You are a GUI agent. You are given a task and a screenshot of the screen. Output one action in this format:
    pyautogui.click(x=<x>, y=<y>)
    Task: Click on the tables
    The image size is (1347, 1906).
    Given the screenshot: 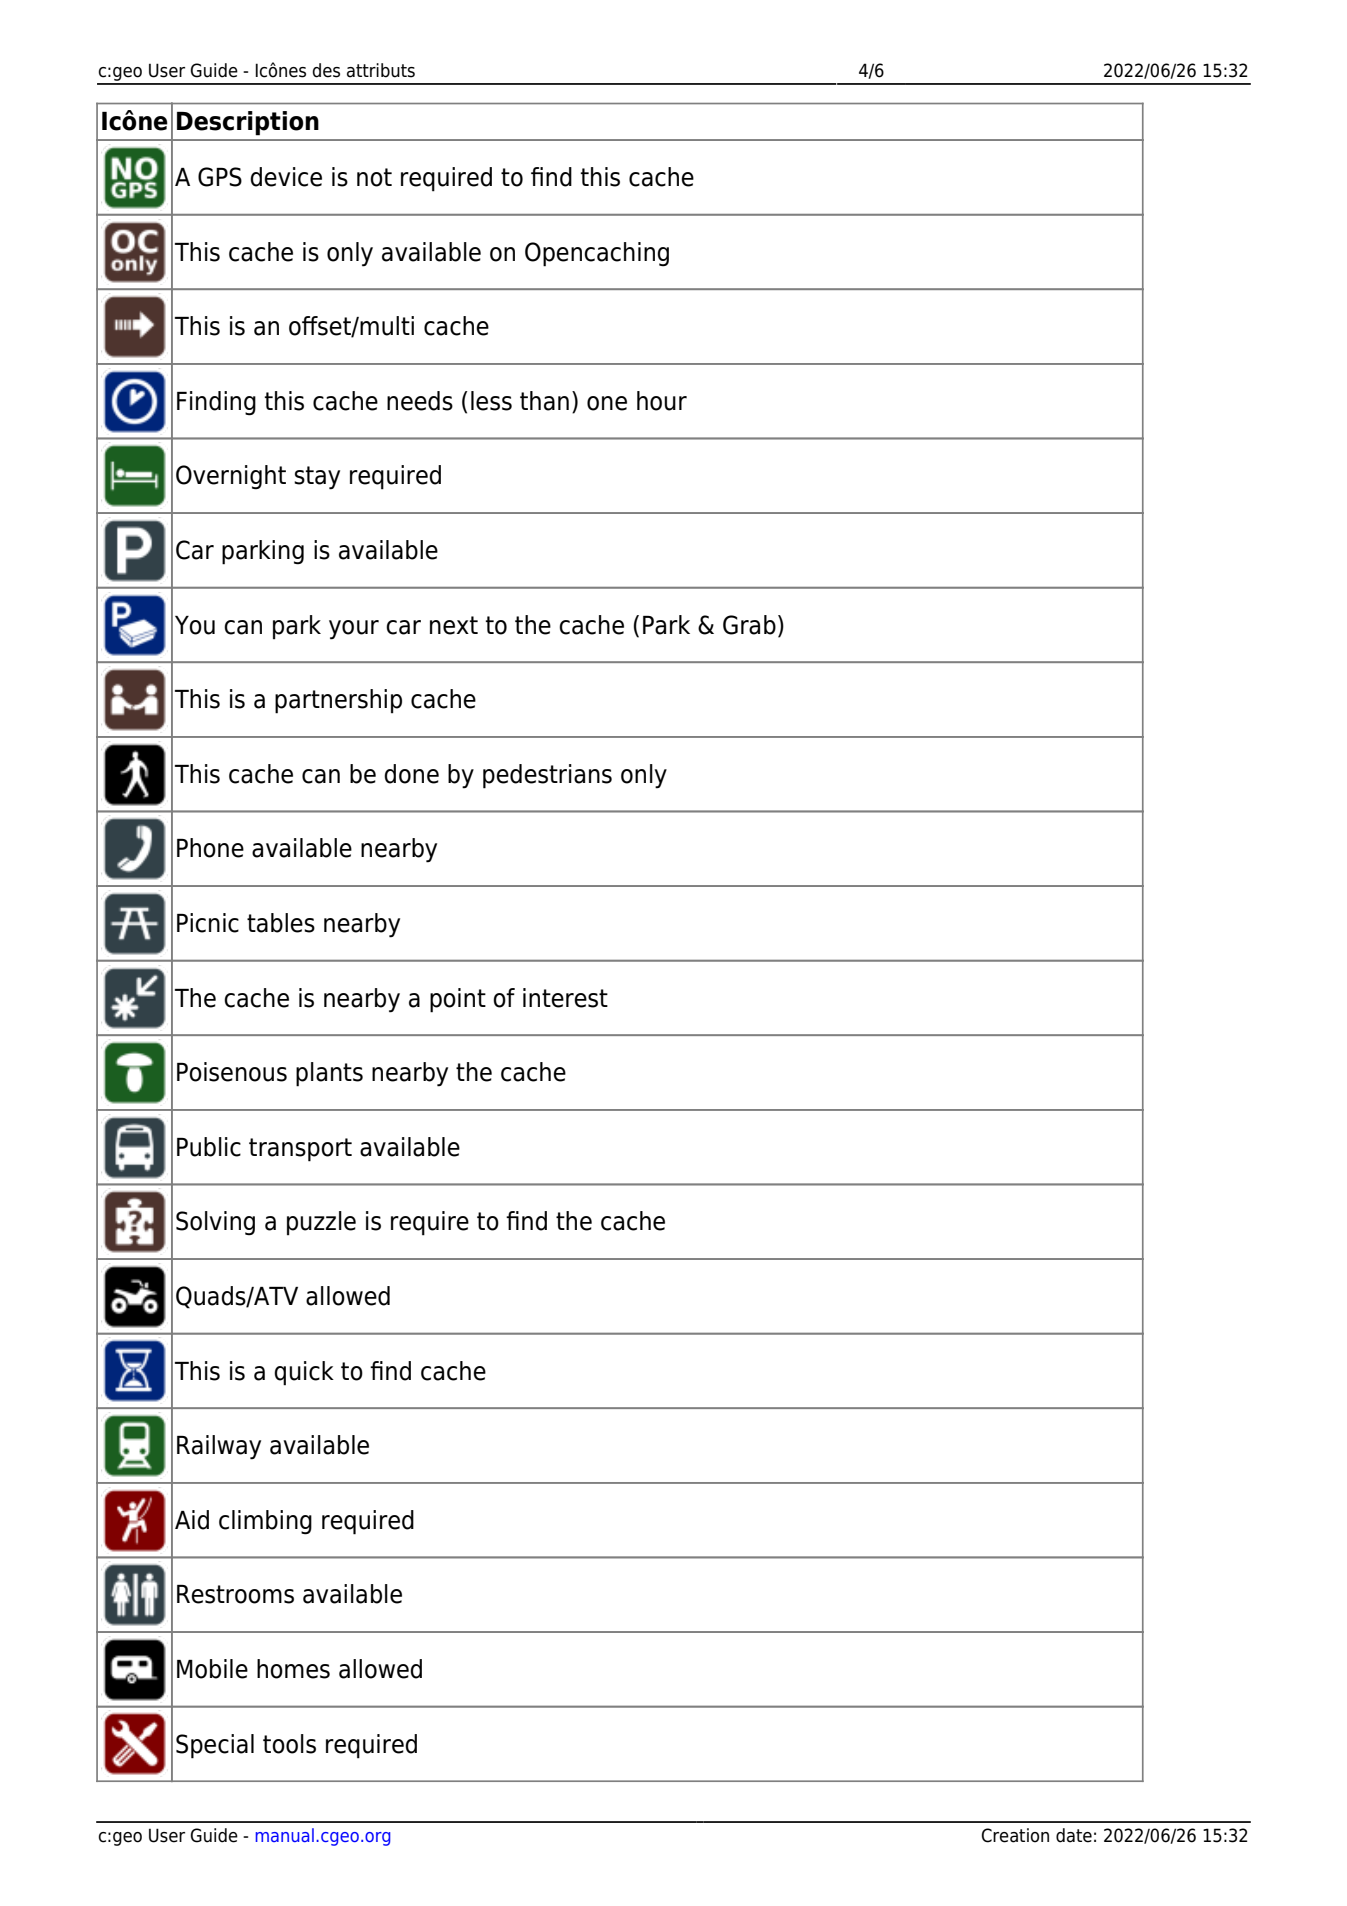 What is the action you would take?
    pyautogui.click(x=281, y=923)
